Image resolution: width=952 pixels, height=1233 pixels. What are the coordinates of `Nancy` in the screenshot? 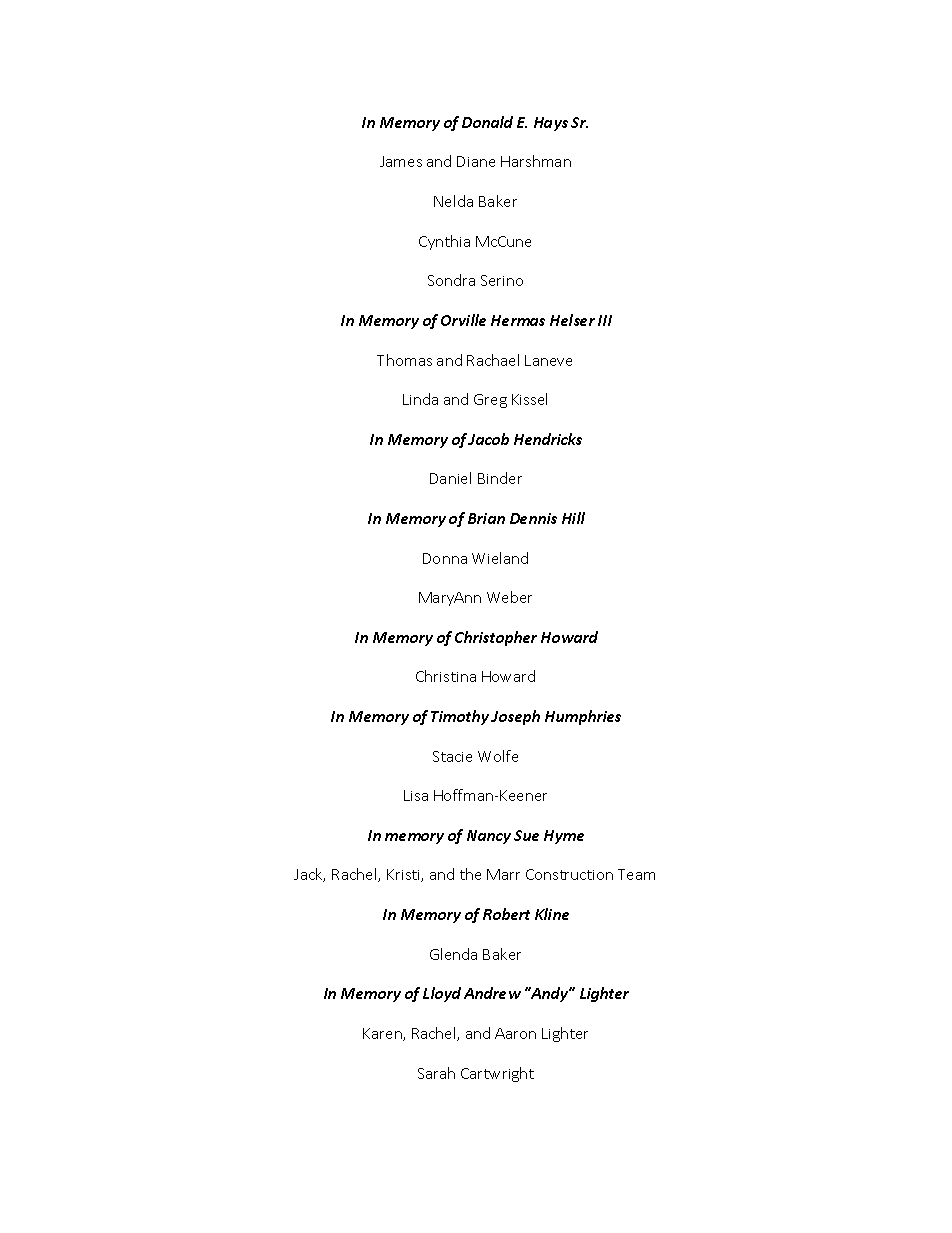 It's located at (489, 837).
